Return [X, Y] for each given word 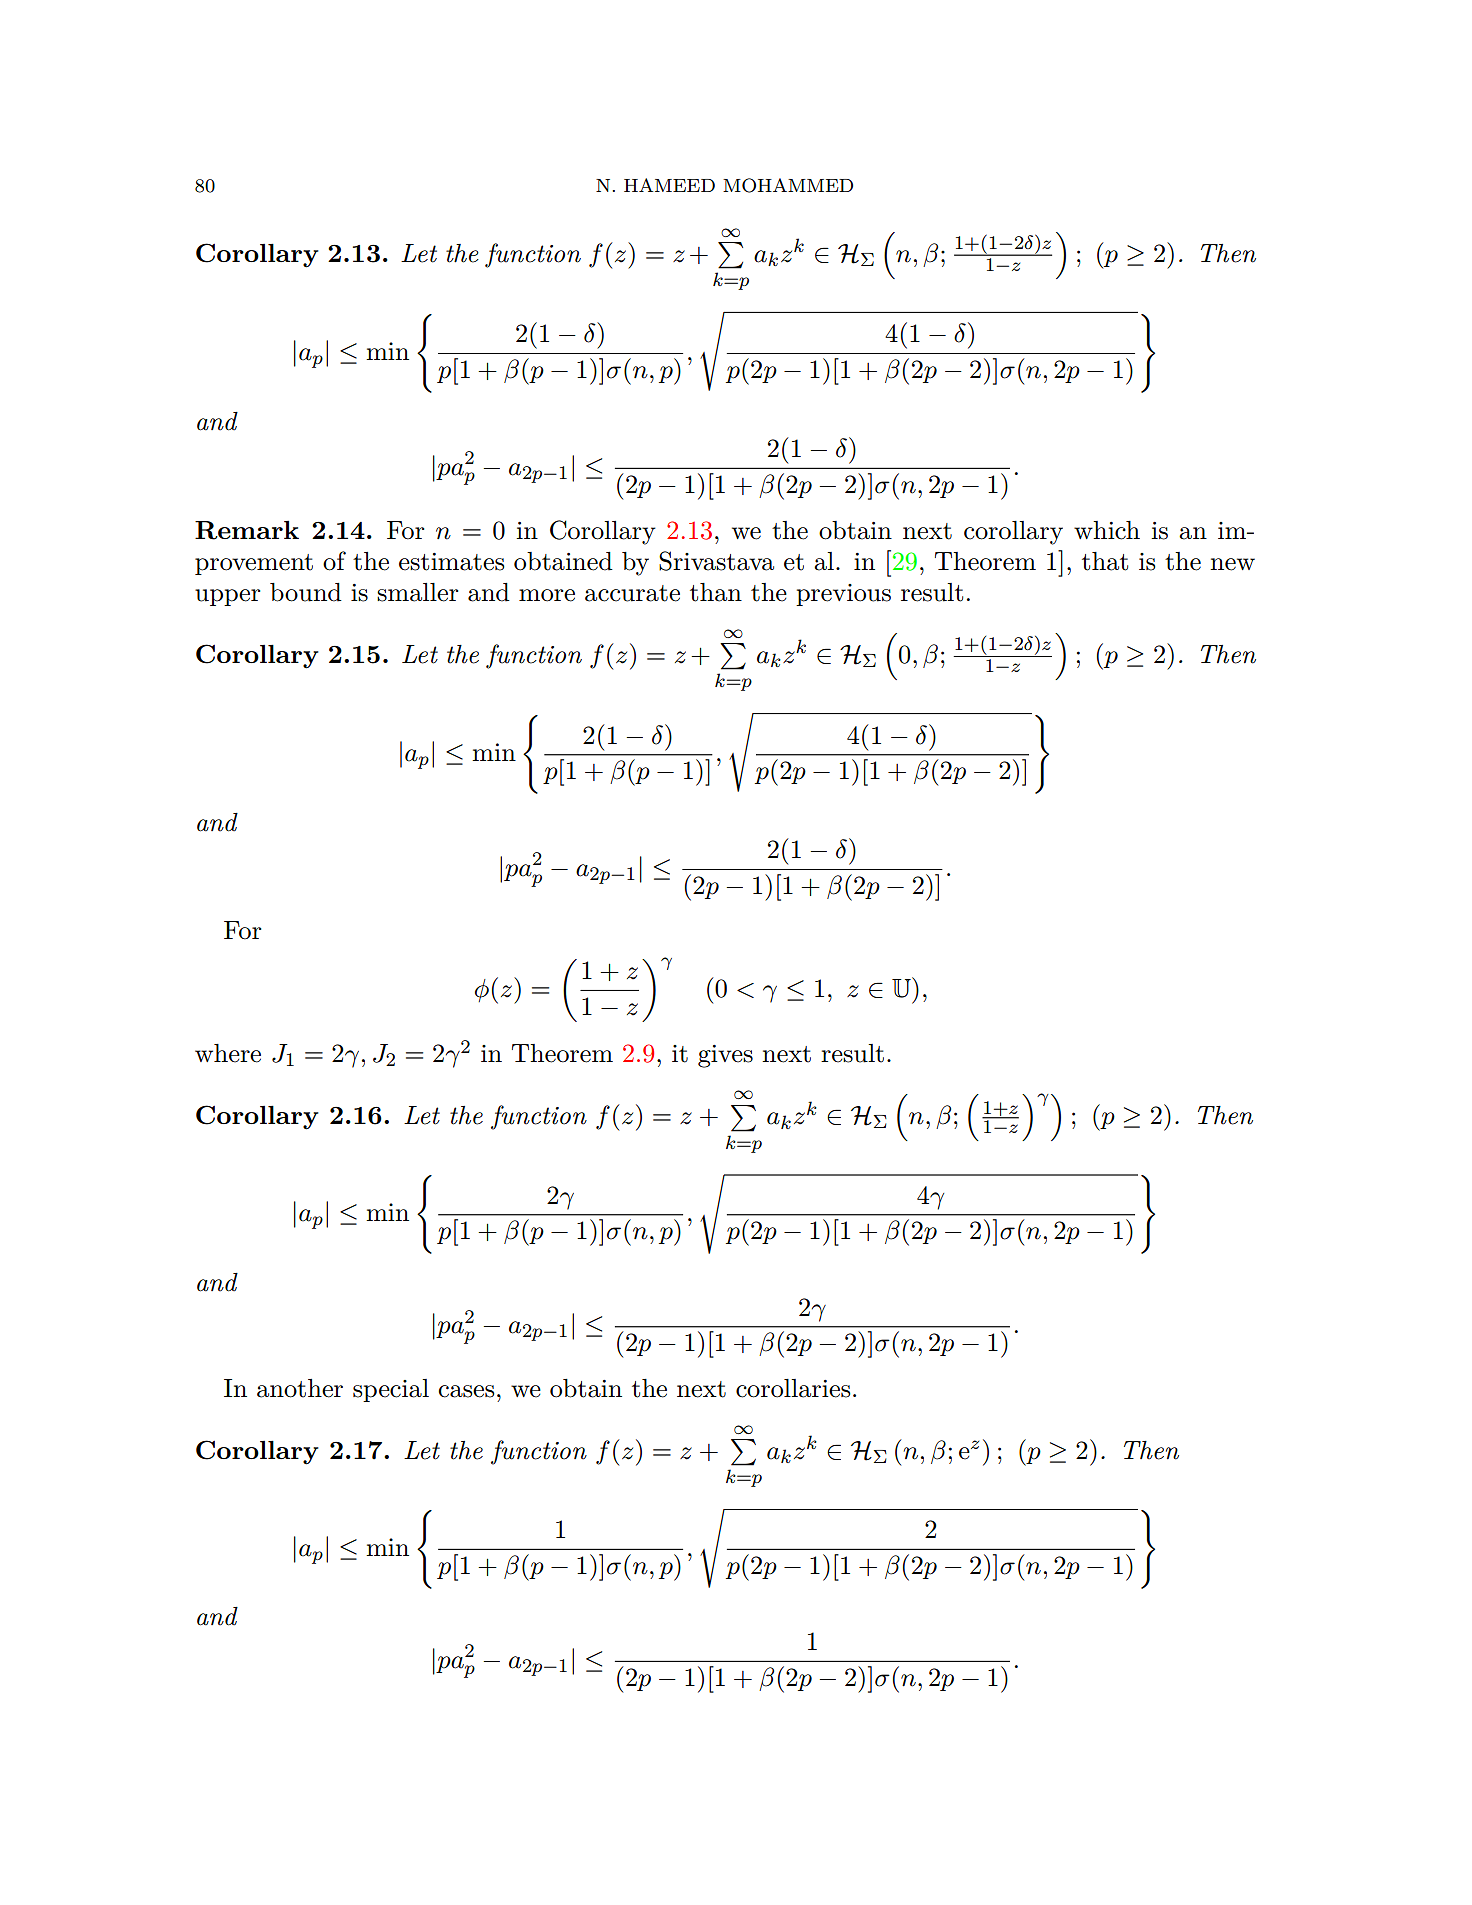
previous [843, 595]
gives [725, 1056]
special [391, 1390]
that [1105, 561]
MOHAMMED [788, 185]
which [1107, 530]
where [228, 1053]
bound [306, 592]
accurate [632, 593]
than [716, 592]
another [300, 1388]
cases [466, 1391]
